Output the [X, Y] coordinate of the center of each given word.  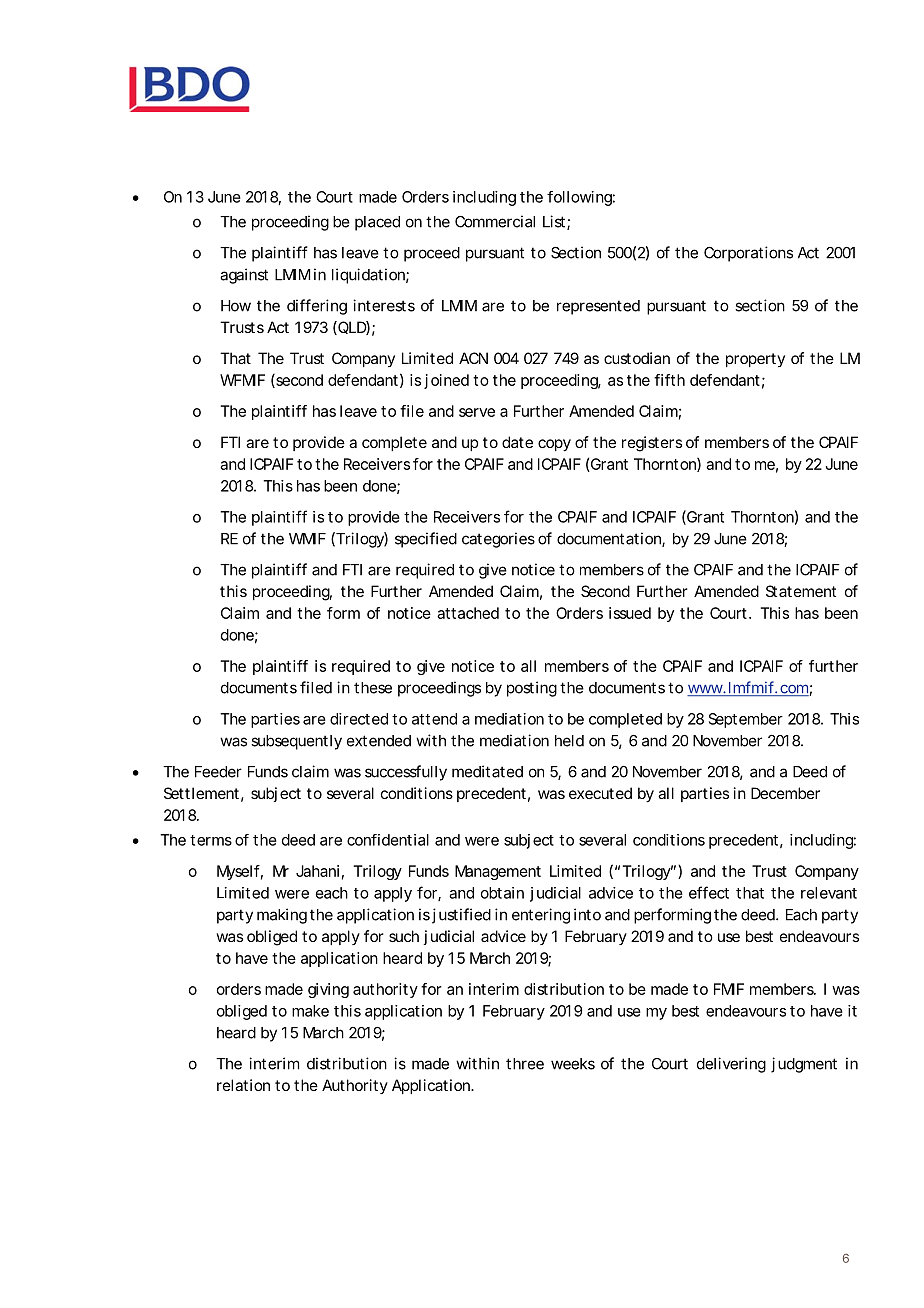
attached [468, 613]
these [373, 688]
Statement [801, 591]
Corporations [748, 254]
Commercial [495, 221]
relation [243, 1085]
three [525, 1064]
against [244, 276]
